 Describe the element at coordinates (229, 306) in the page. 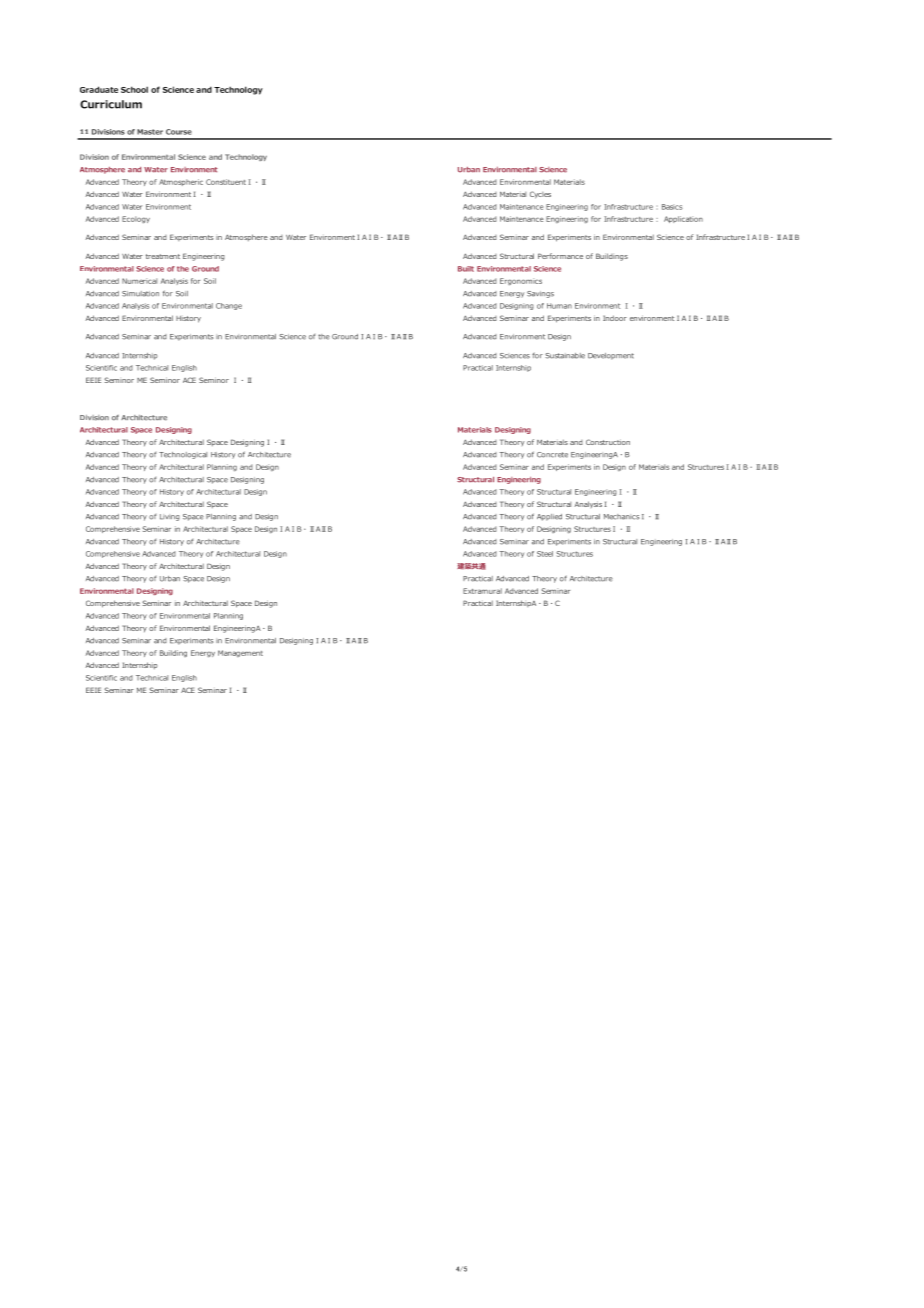

I see `Change` at that location.
